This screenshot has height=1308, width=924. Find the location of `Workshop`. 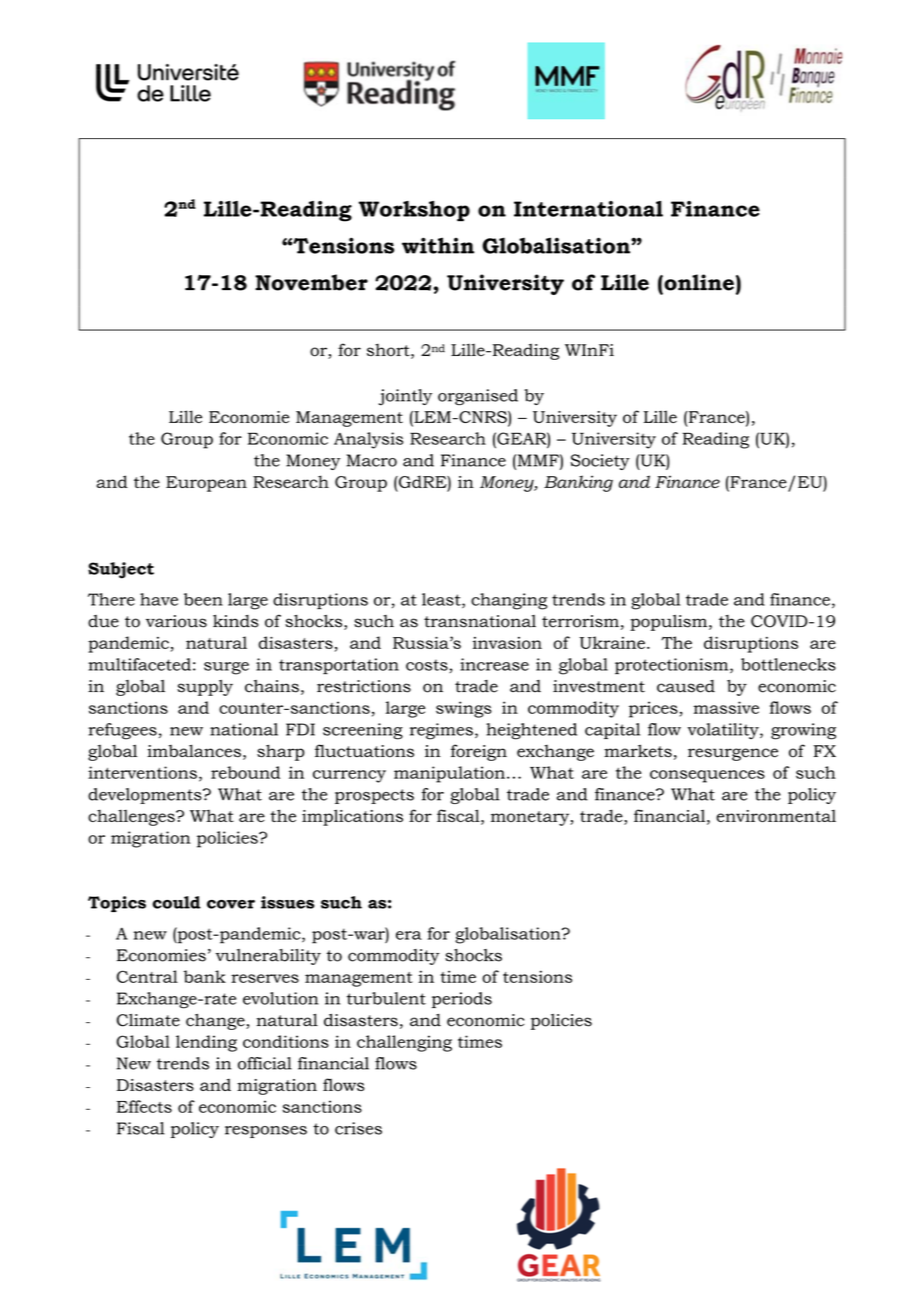

Workshop is located at coordinates (414, 211).
